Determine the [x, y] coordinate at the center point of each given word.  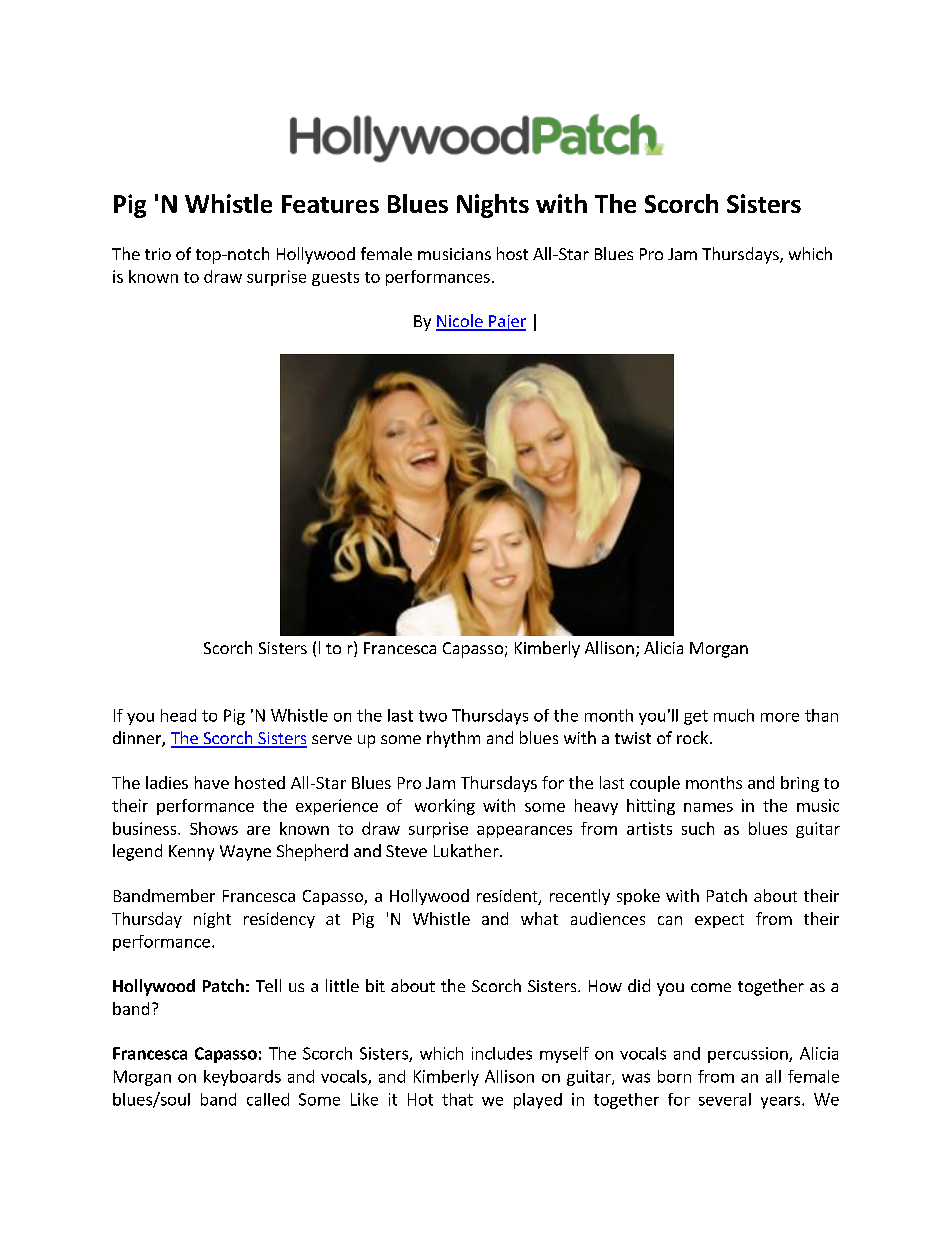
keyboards [242, 1078]
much [734, 715]
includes [502, 1053]
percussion [749, 1055]
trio [158, 254]
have [212, 782]
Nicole [460, 322]
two [433, 716]
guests [335, 279]
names [708, 807]
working [445, 807]
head [178, 715]
